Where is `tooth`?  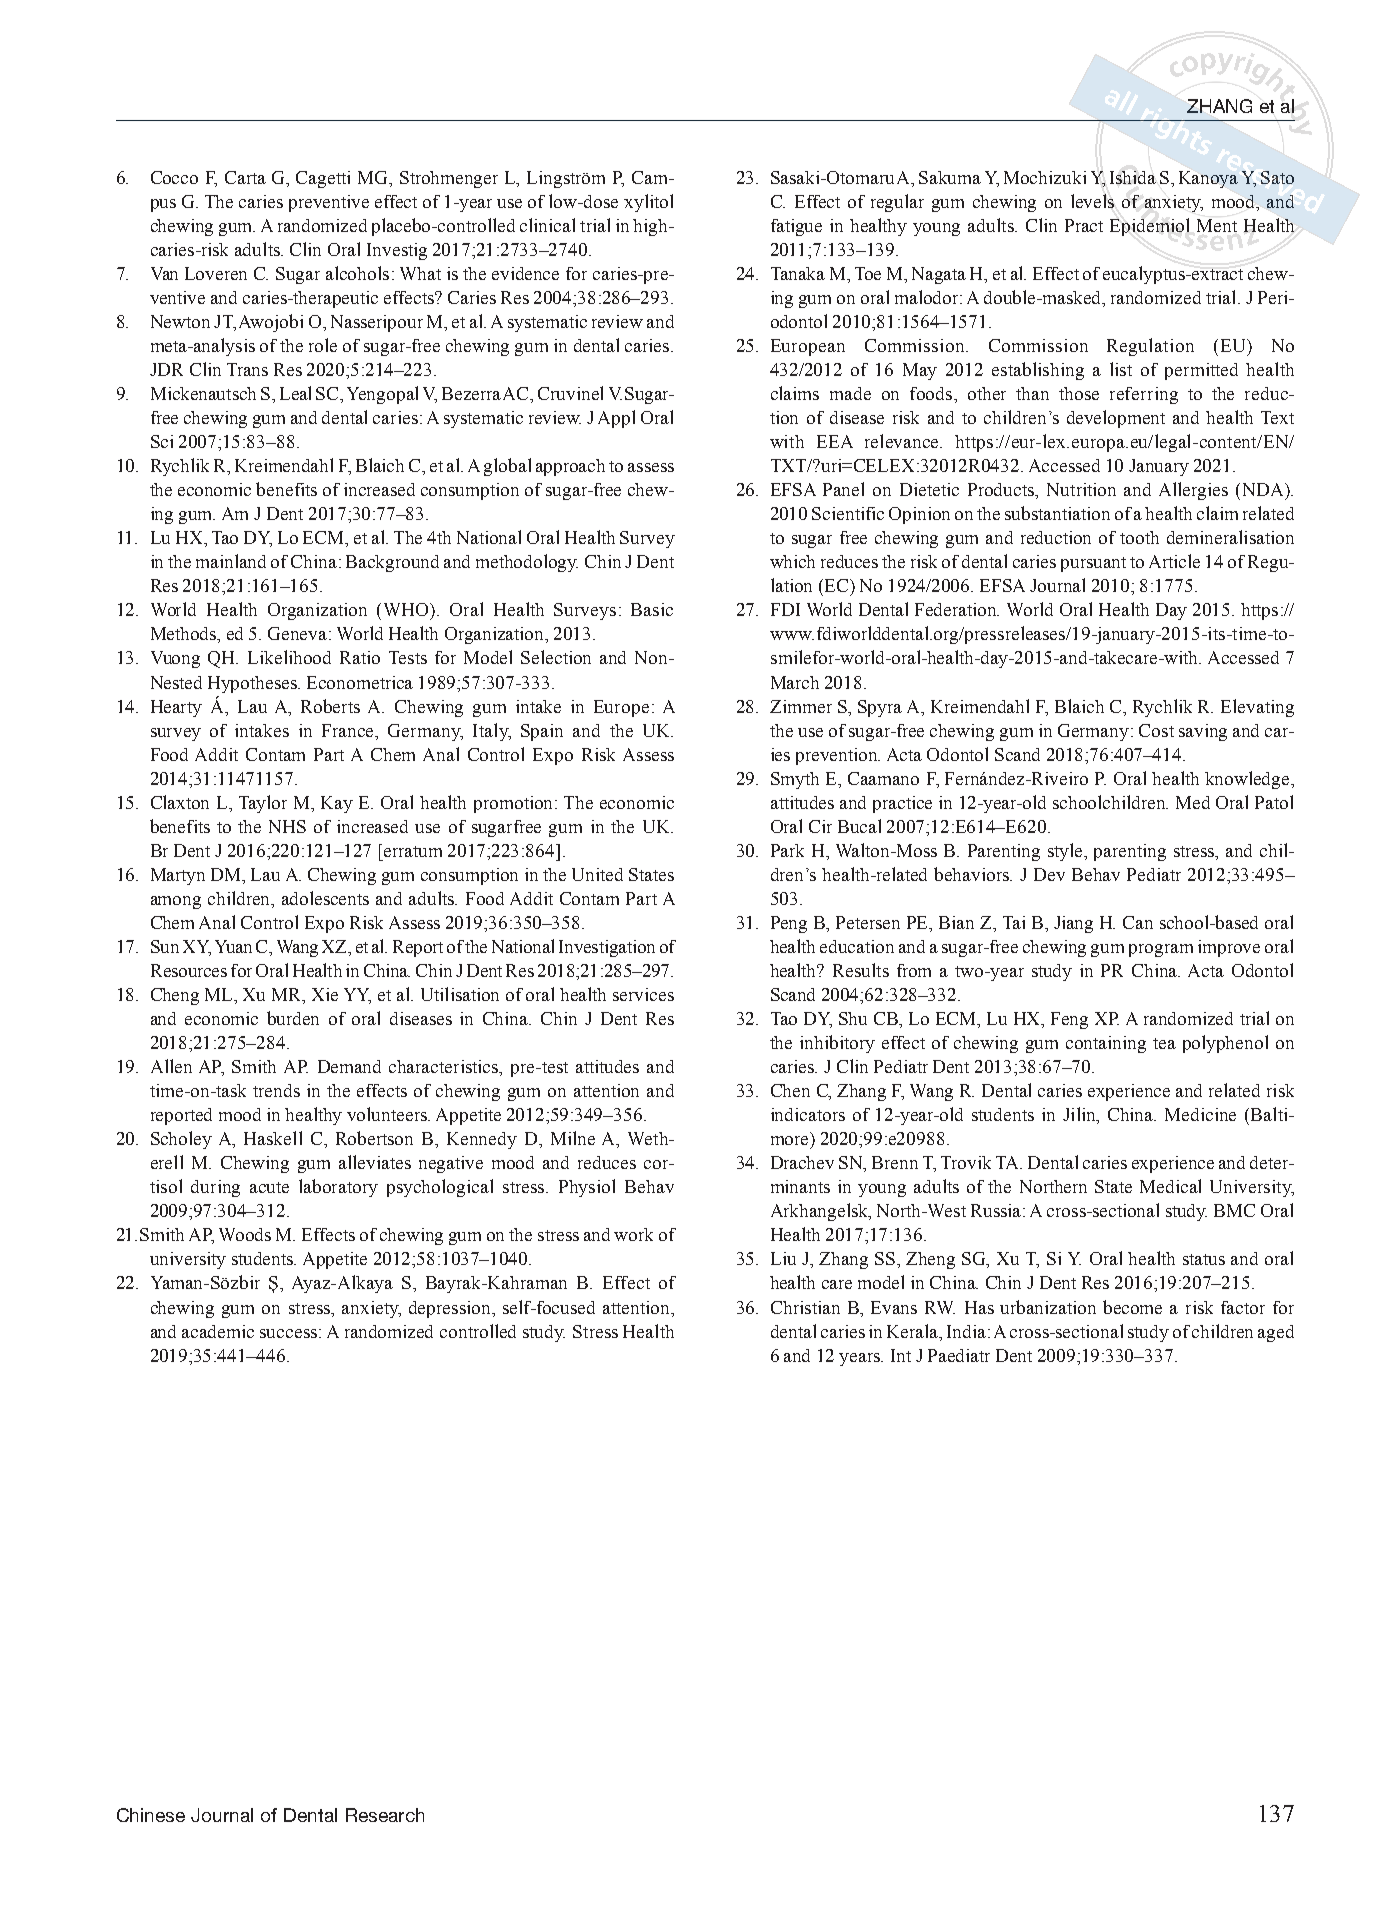
tooth is located at coordinates (1139, 537).
